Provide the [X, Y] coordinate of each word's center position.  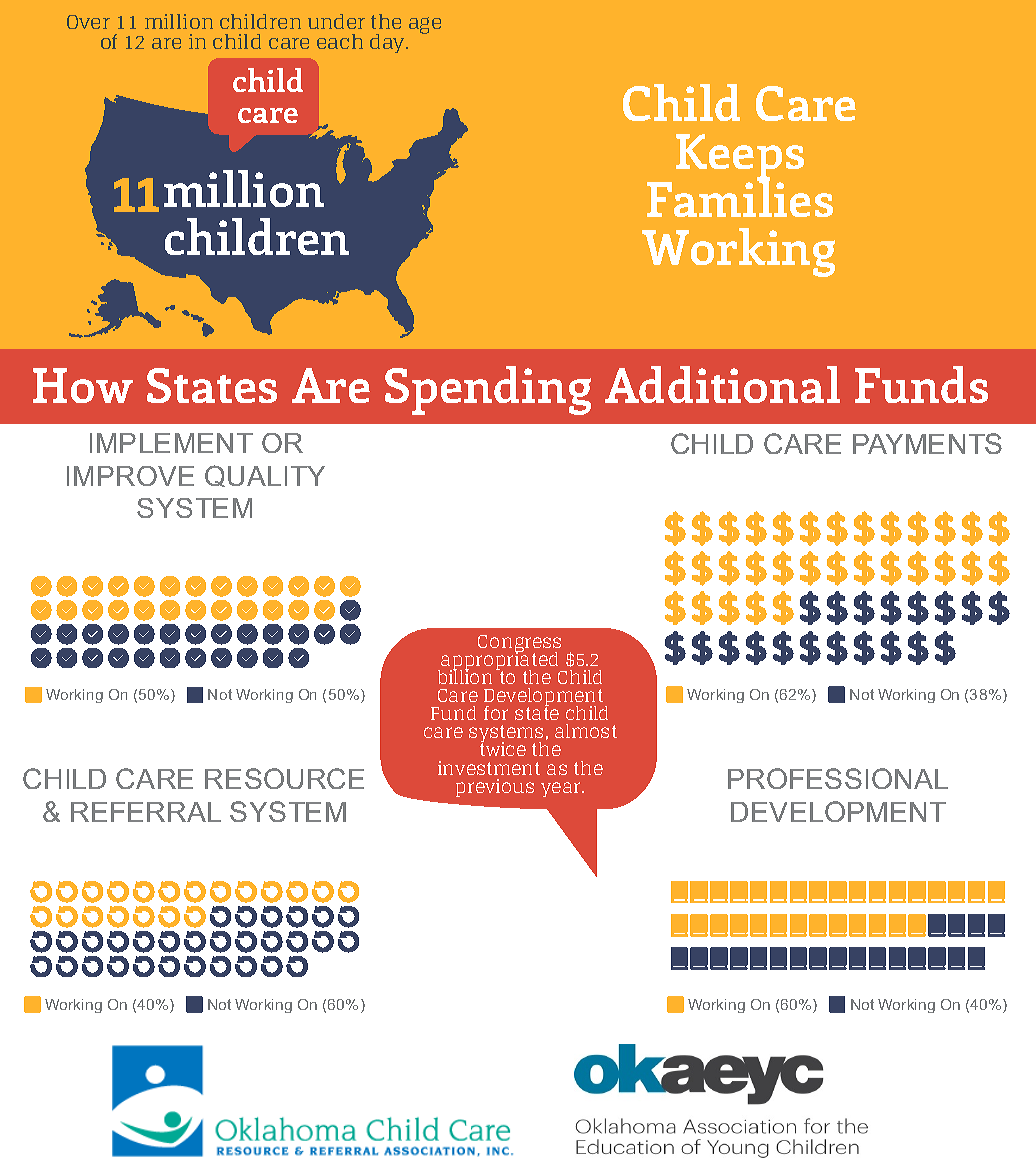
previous [495, 788]
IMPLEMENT [171, 443]
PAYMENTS [927, 443]
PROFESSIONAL [838, 778]
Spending [488, 390]
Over [88, 22]
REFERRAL [146, 812]
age [425, 25]
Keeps [740, 159]
